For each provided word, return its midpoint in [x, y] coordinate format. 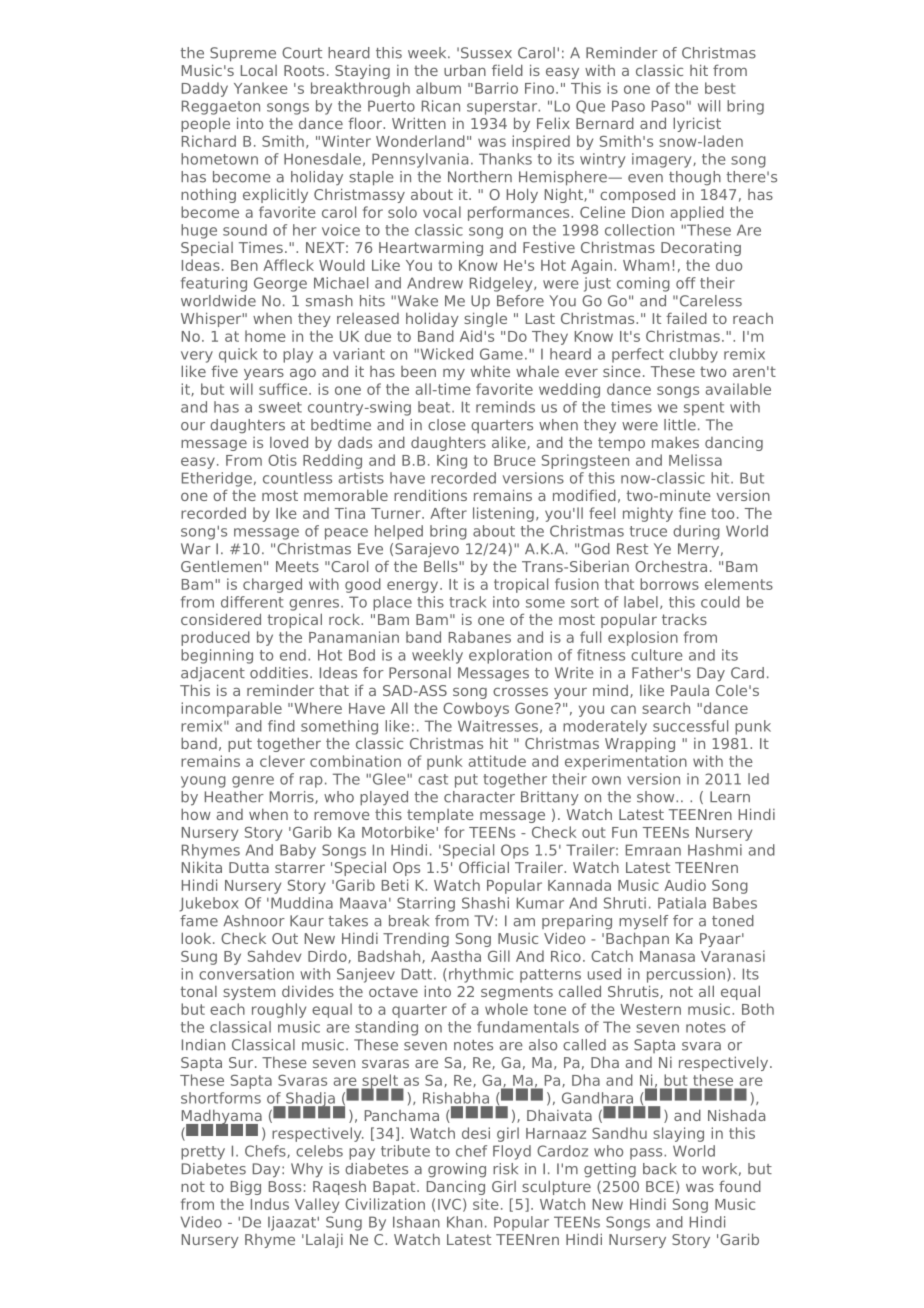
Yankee [261, 88]
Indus [270, 1204]
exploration [510, 656]
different [252, 602]
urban [465, 70]
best [720, 88]
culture [656, 655]
